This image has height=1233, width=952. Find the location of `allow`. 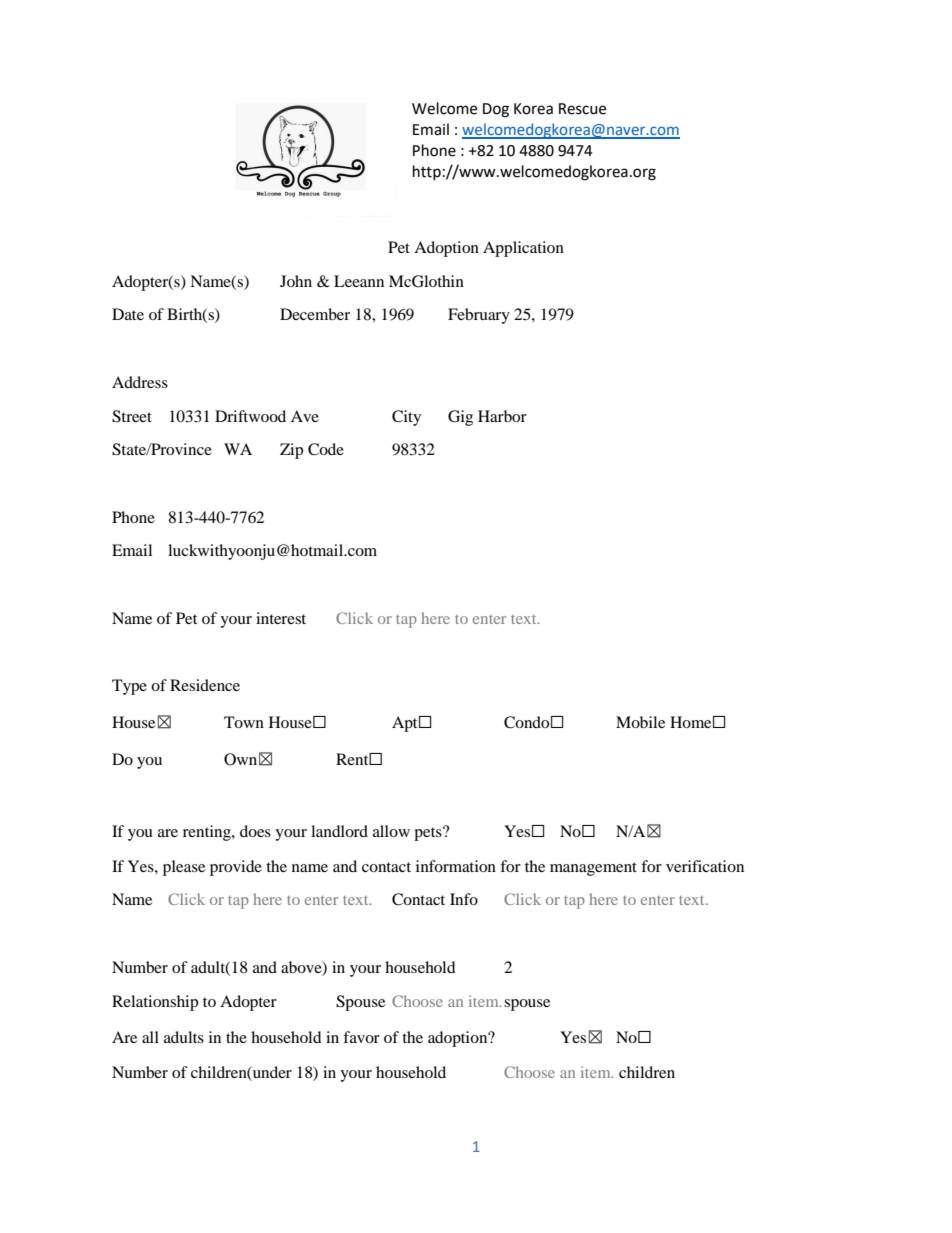

allow is located at coordinates (391, 831).
